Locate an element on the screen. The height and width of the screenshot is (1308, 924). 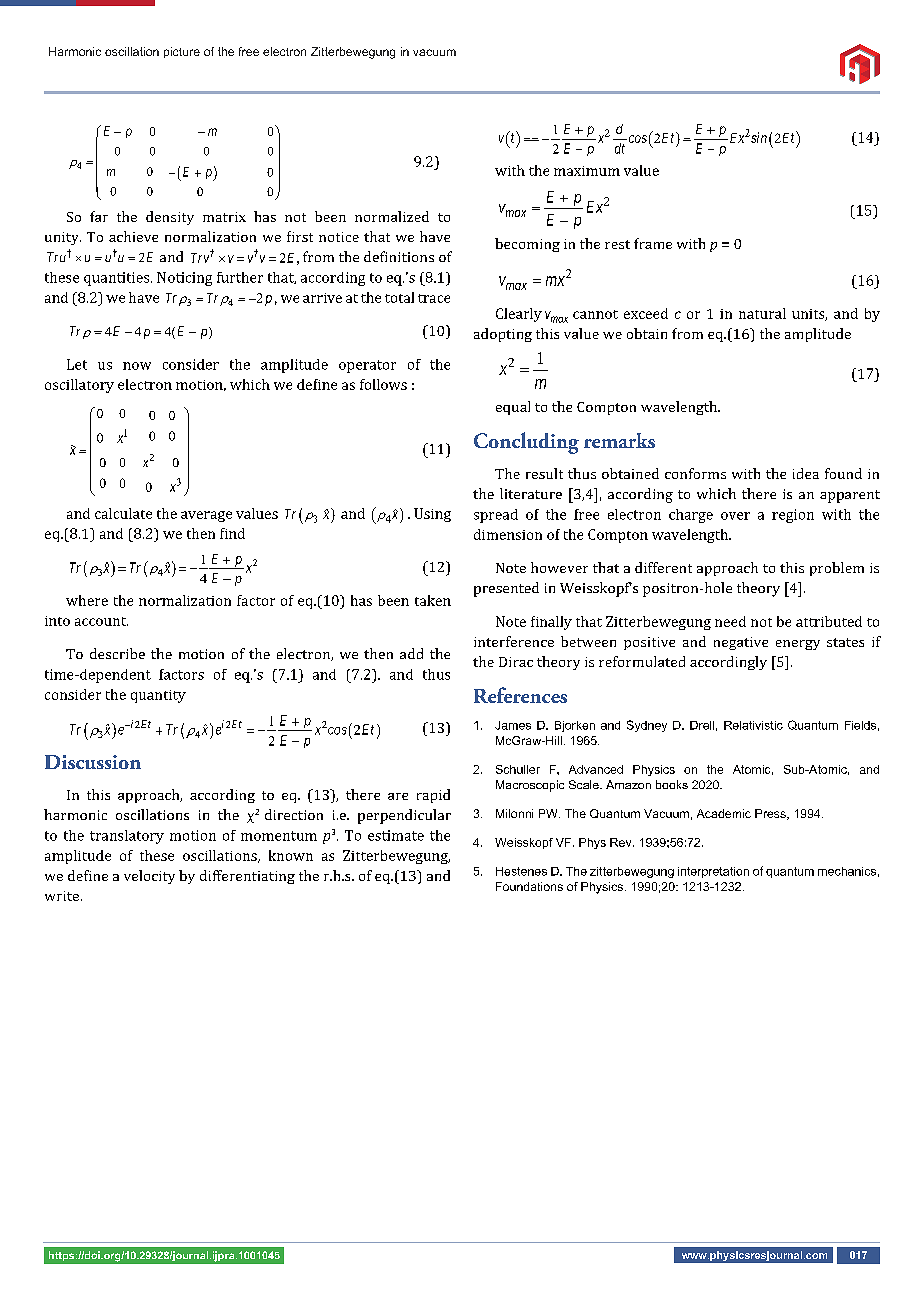
maximum is located at coordinates (587, 171).
